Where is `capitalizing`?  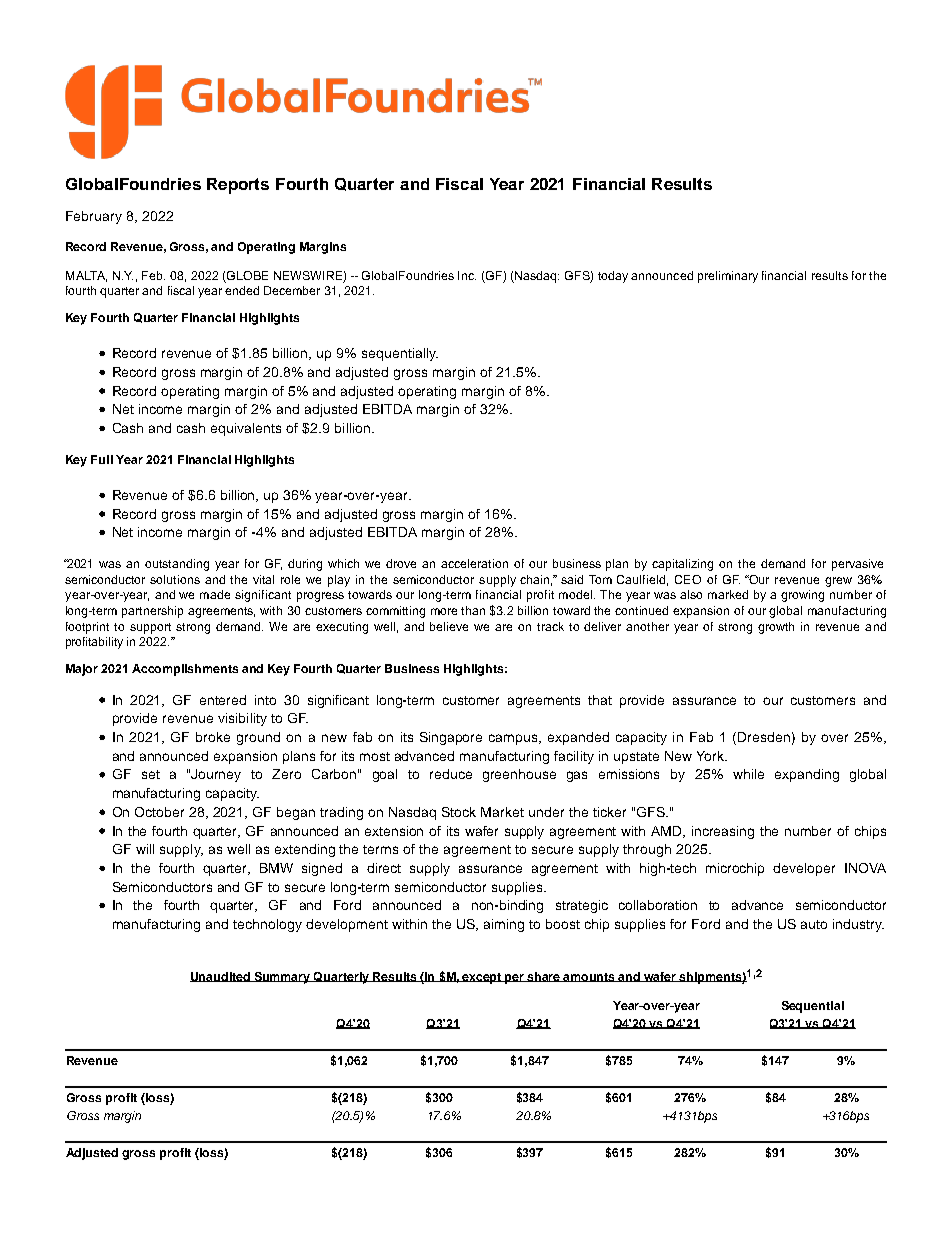 capitalizing is located at coordinates (682, 565).
